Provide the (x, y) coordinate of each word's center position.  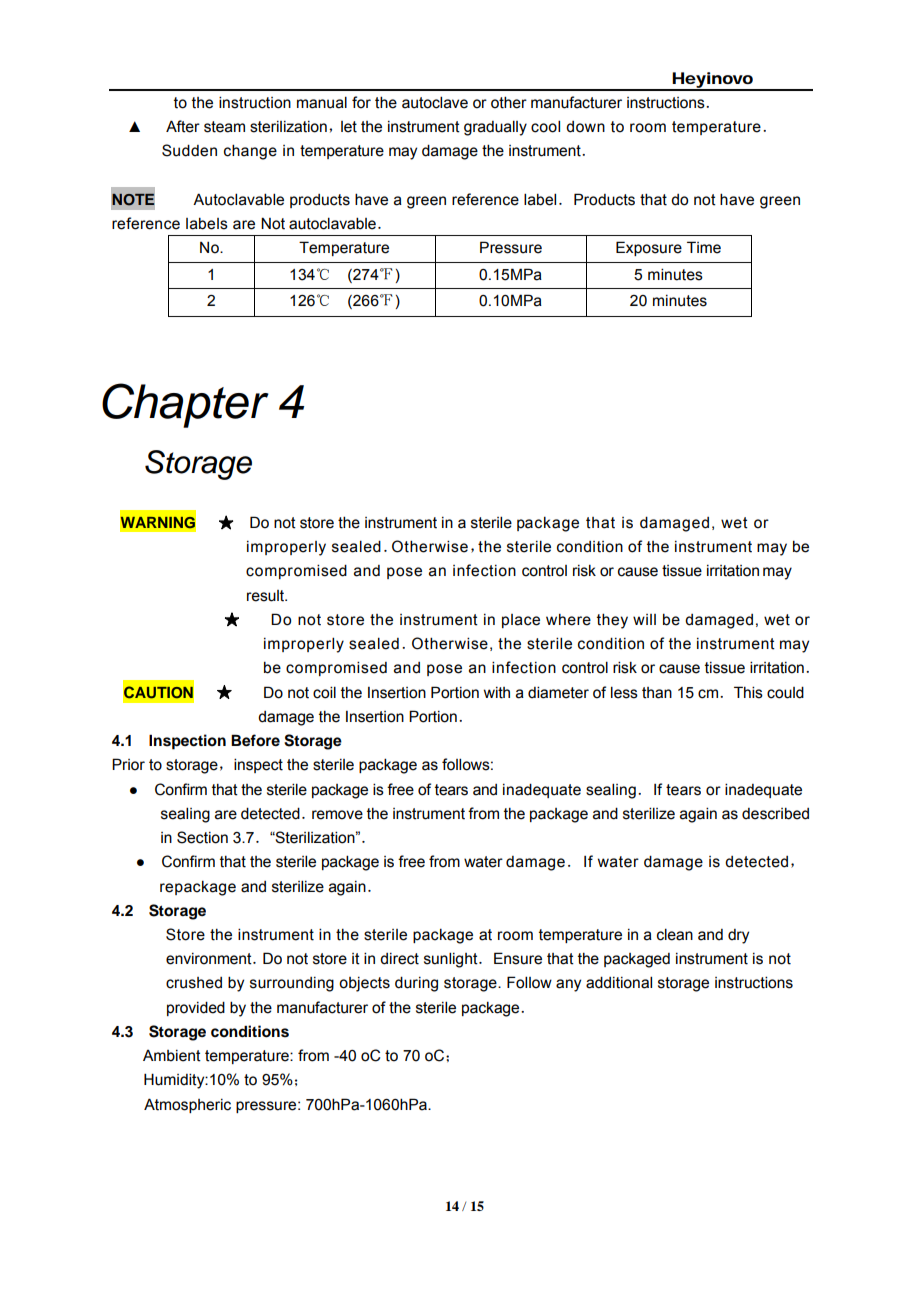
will (644, 619)
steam (224, 127)
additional (619, 982)
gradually (495, 128)
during (416, 984)
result (267, 596)
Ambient (172, 1056)
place (521, 621)
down (585, 127)
